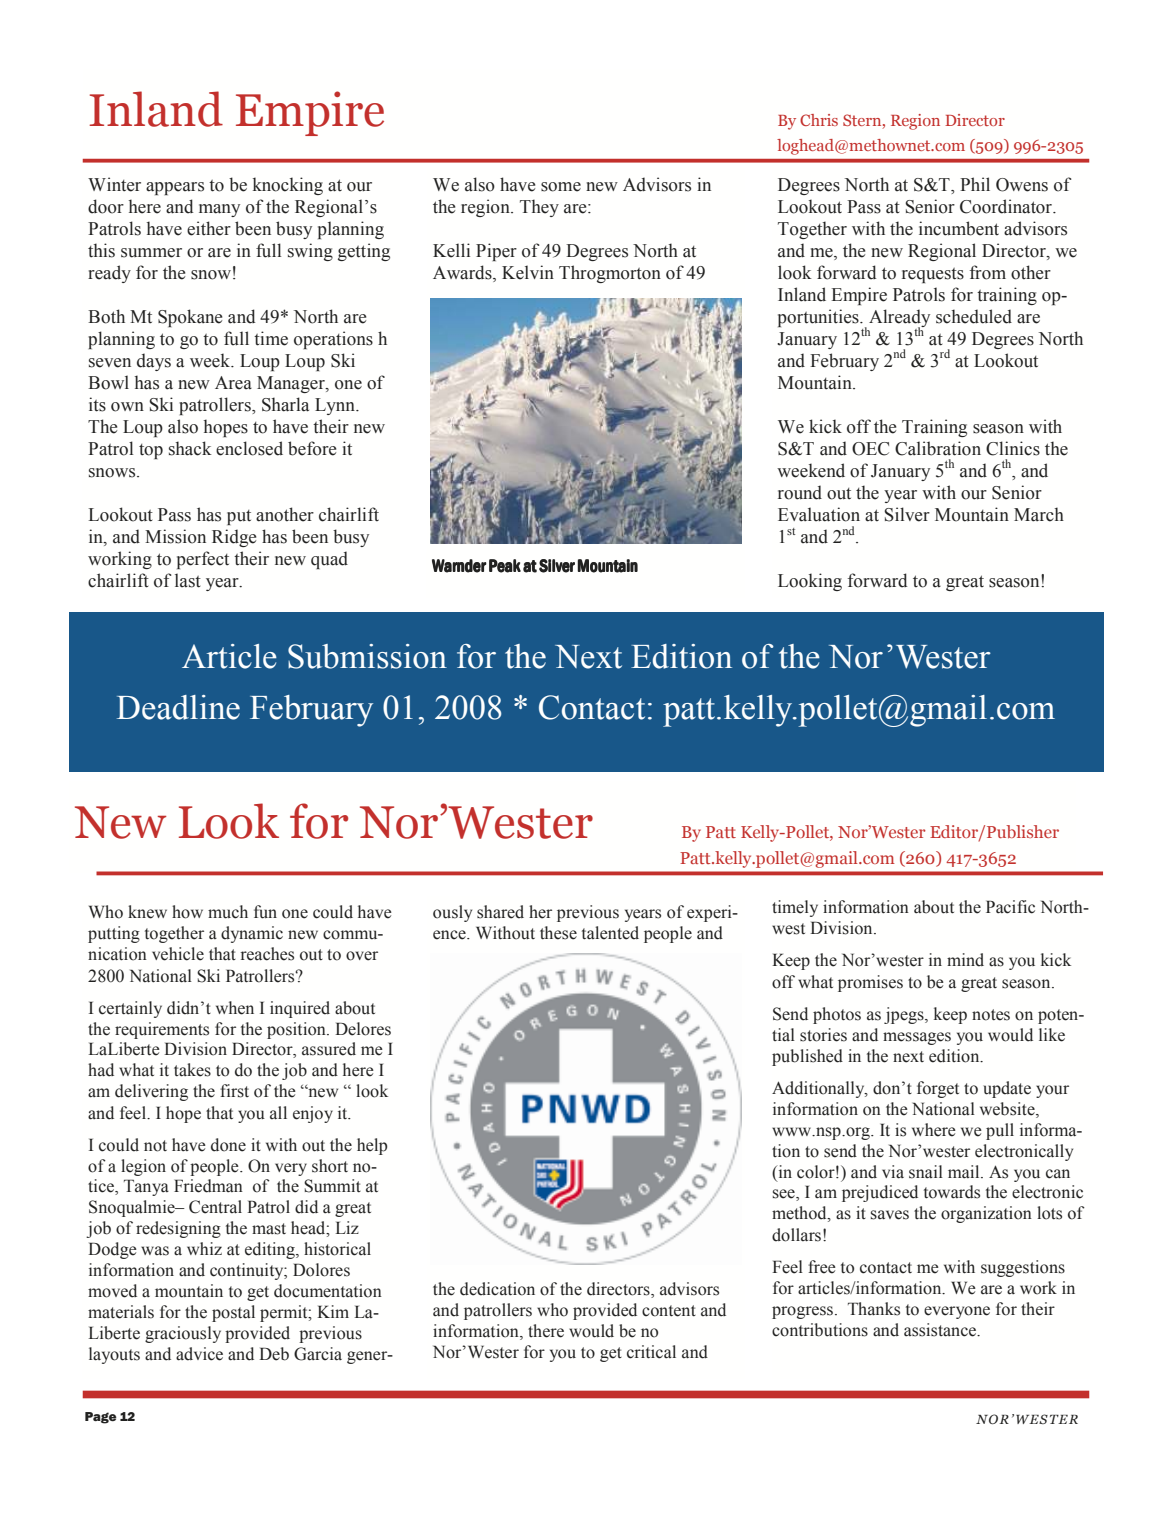 The height and width of the page is (1517, 1172). What do you see at coordinates (1039, 514) in the page?
I see `March` at bounding box center [1039, 514].
